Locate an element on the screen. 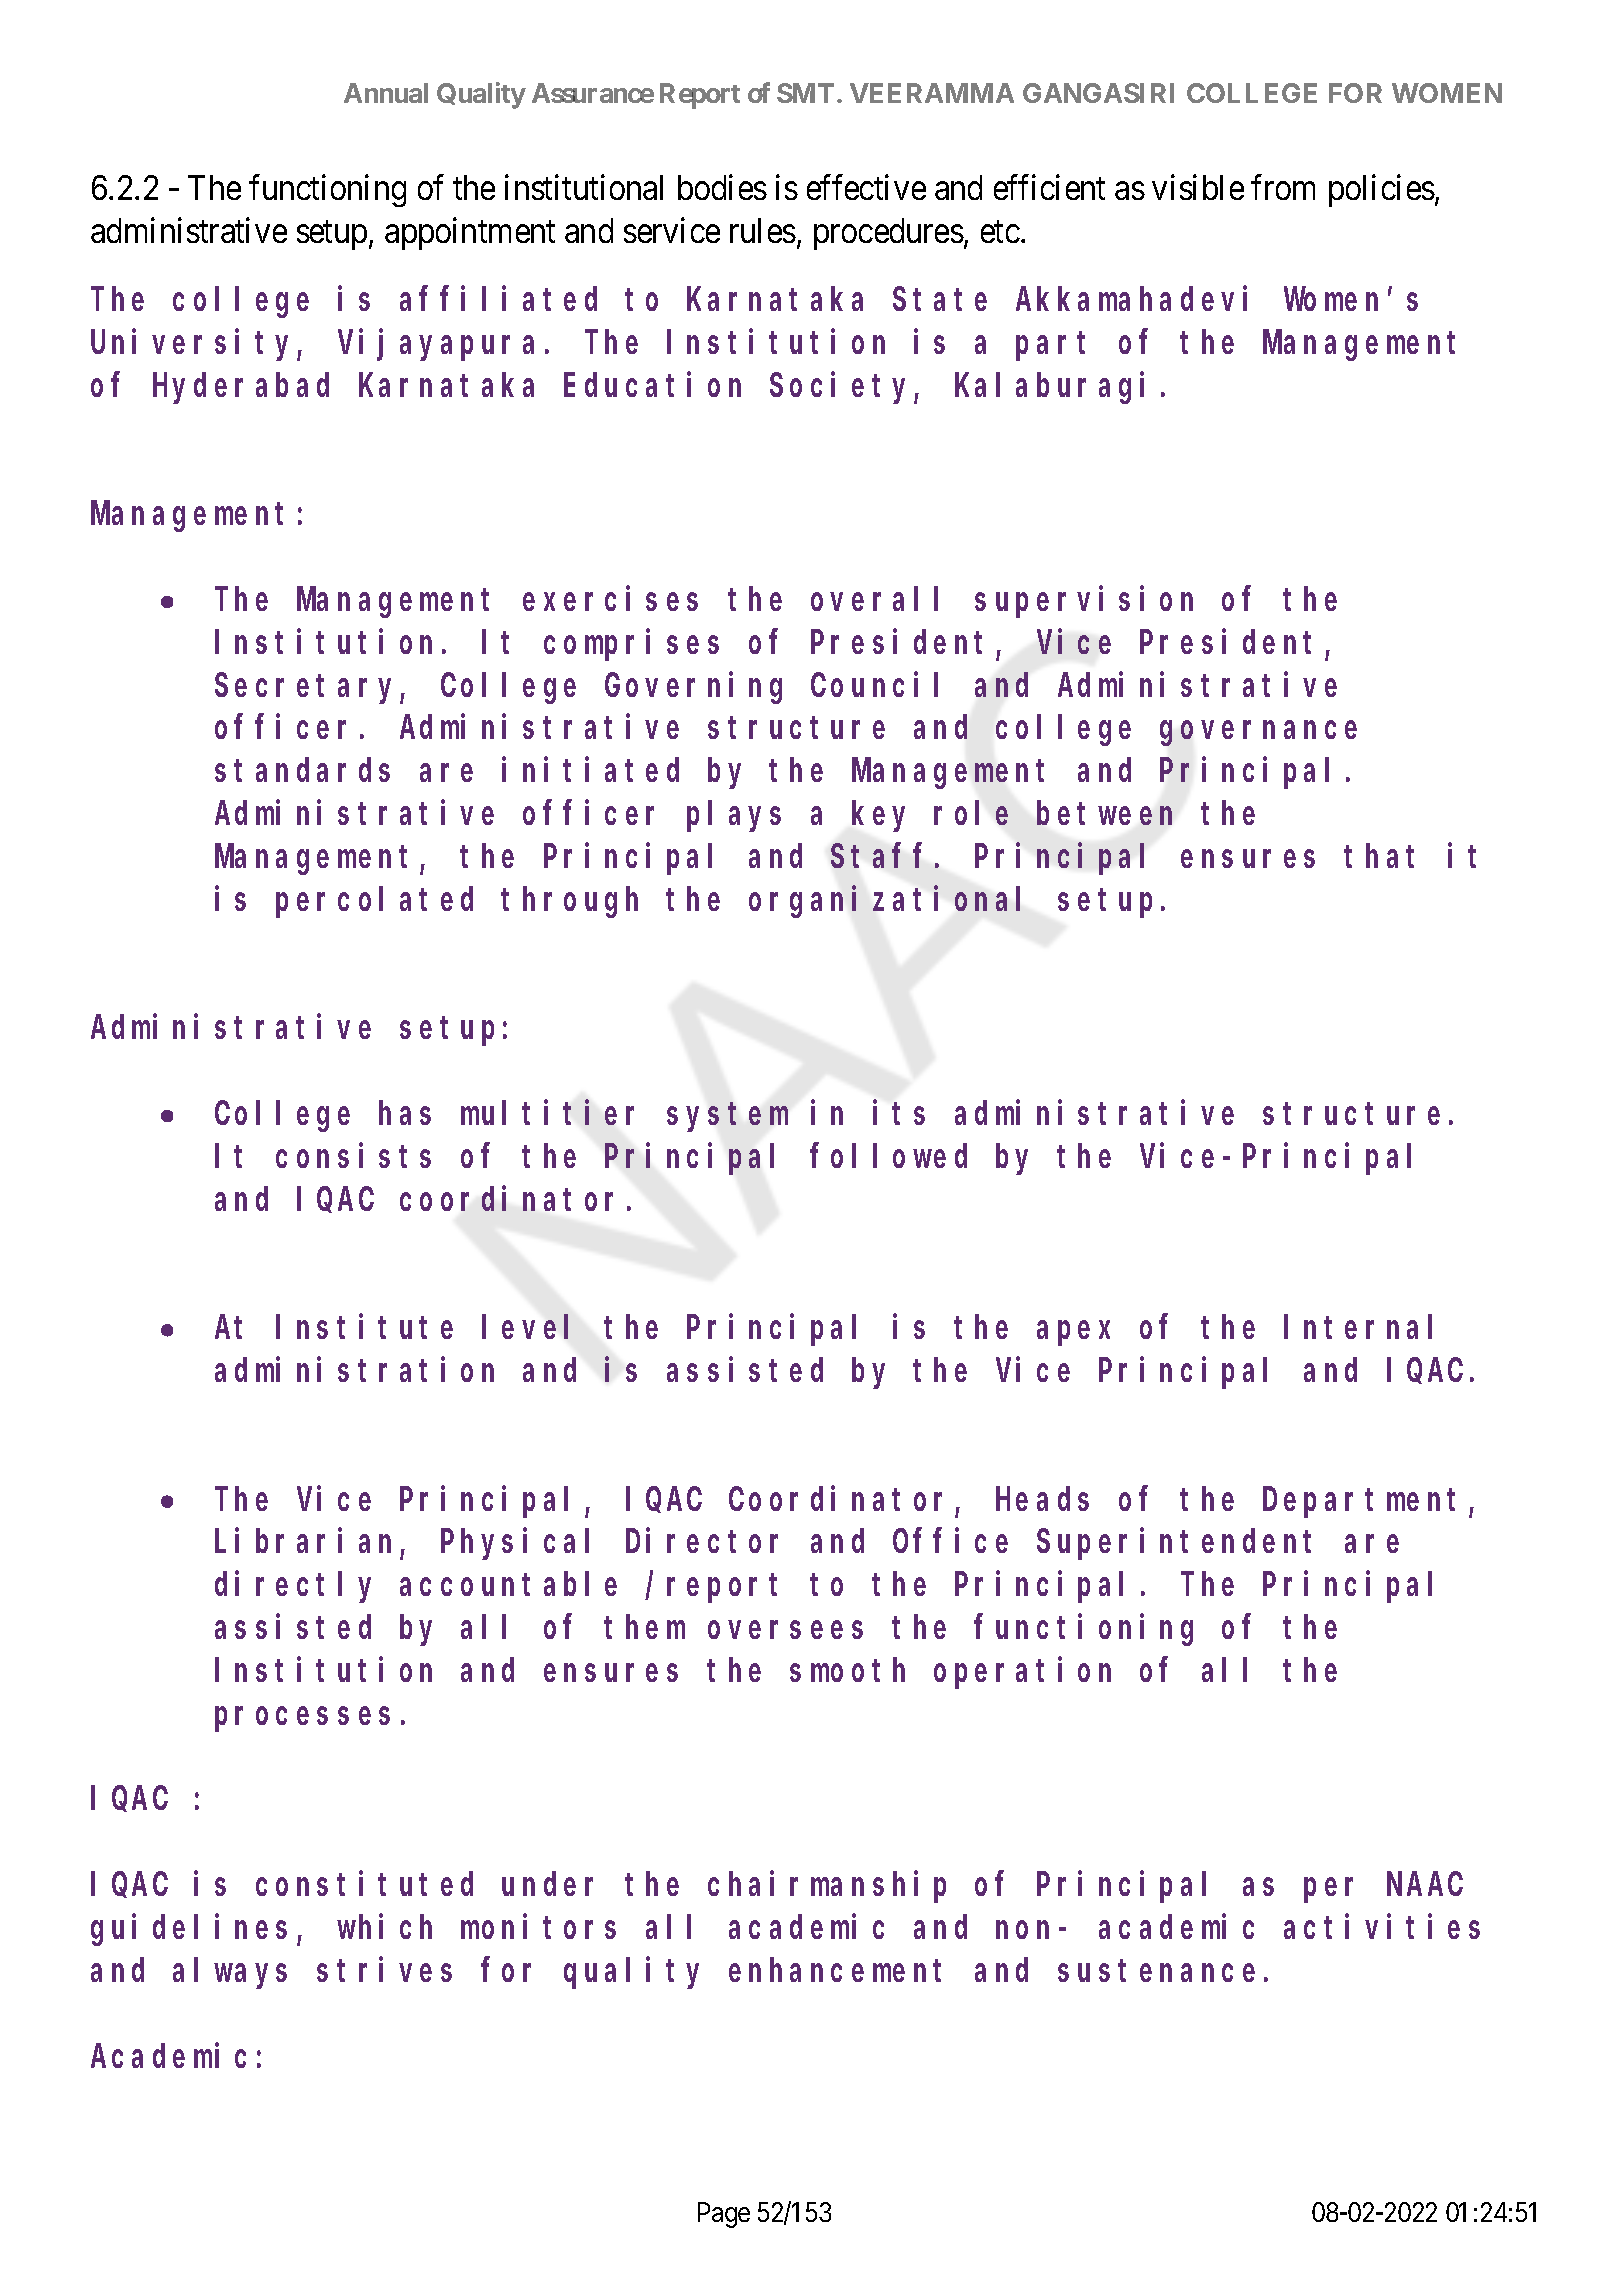 The image size is (1619, 2290). Annual is located at coordinates (386, 93).
